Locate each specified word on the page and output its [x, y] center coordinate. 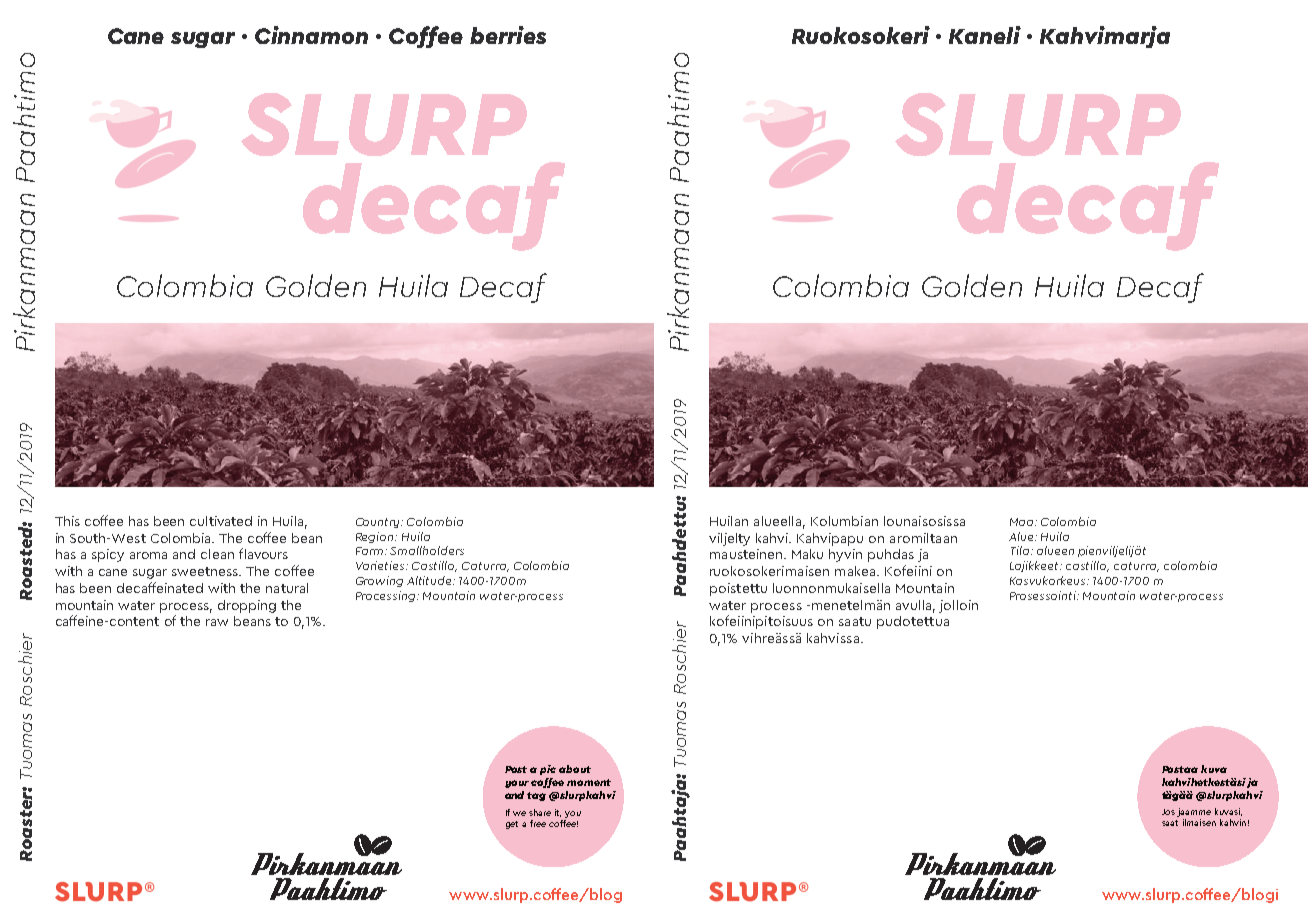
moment [589, 782]
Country [379, 523]
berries [508, 35]
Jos [1168, 812]
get [512, 825]
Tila [1020, 550]
